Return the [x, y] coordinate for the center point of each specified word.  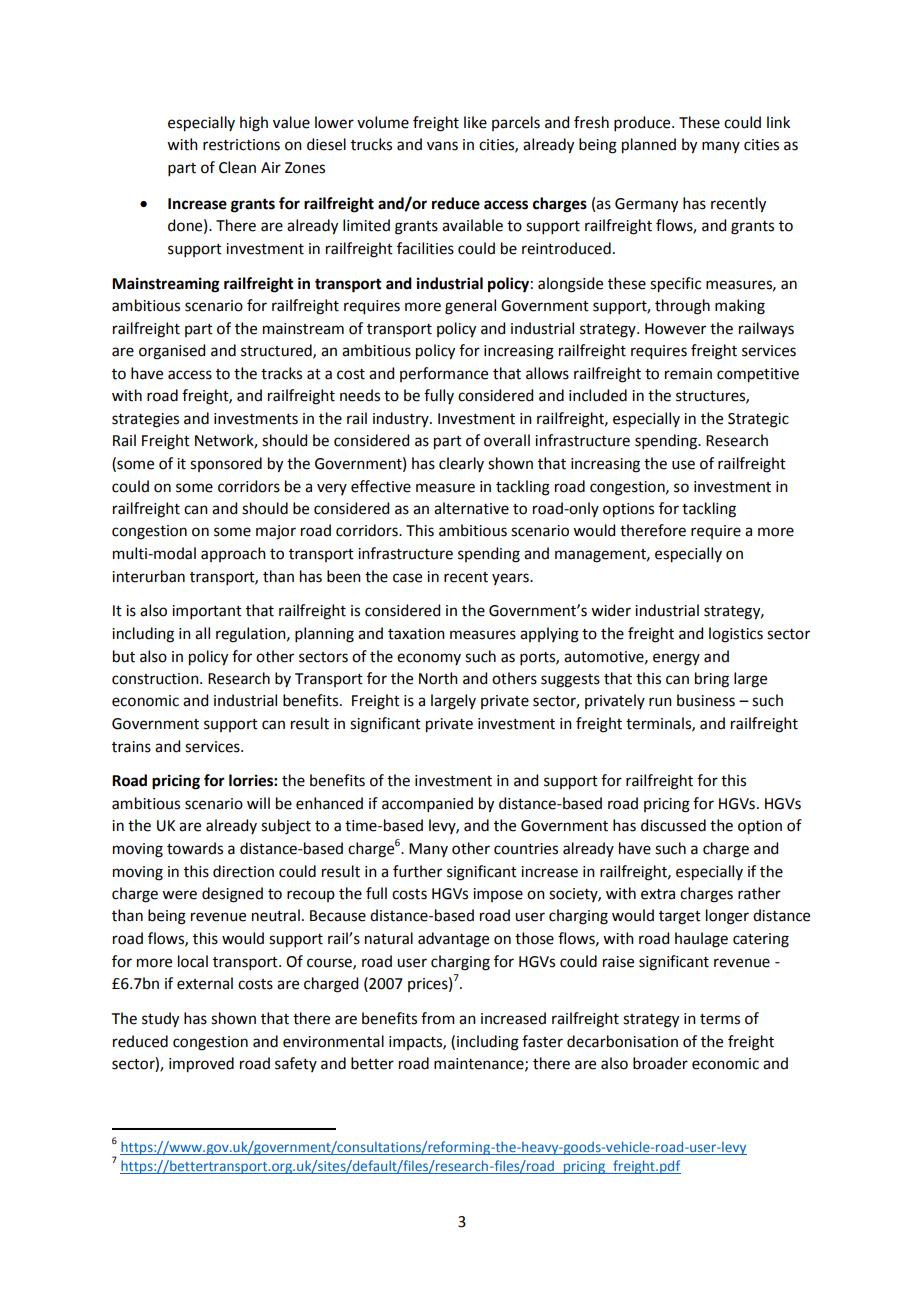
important [207, 612]
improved [201, 1065]
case [407, 578]
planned [649, 146]
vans [442, 146]
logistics [736, 635]
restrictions [241, 145]
